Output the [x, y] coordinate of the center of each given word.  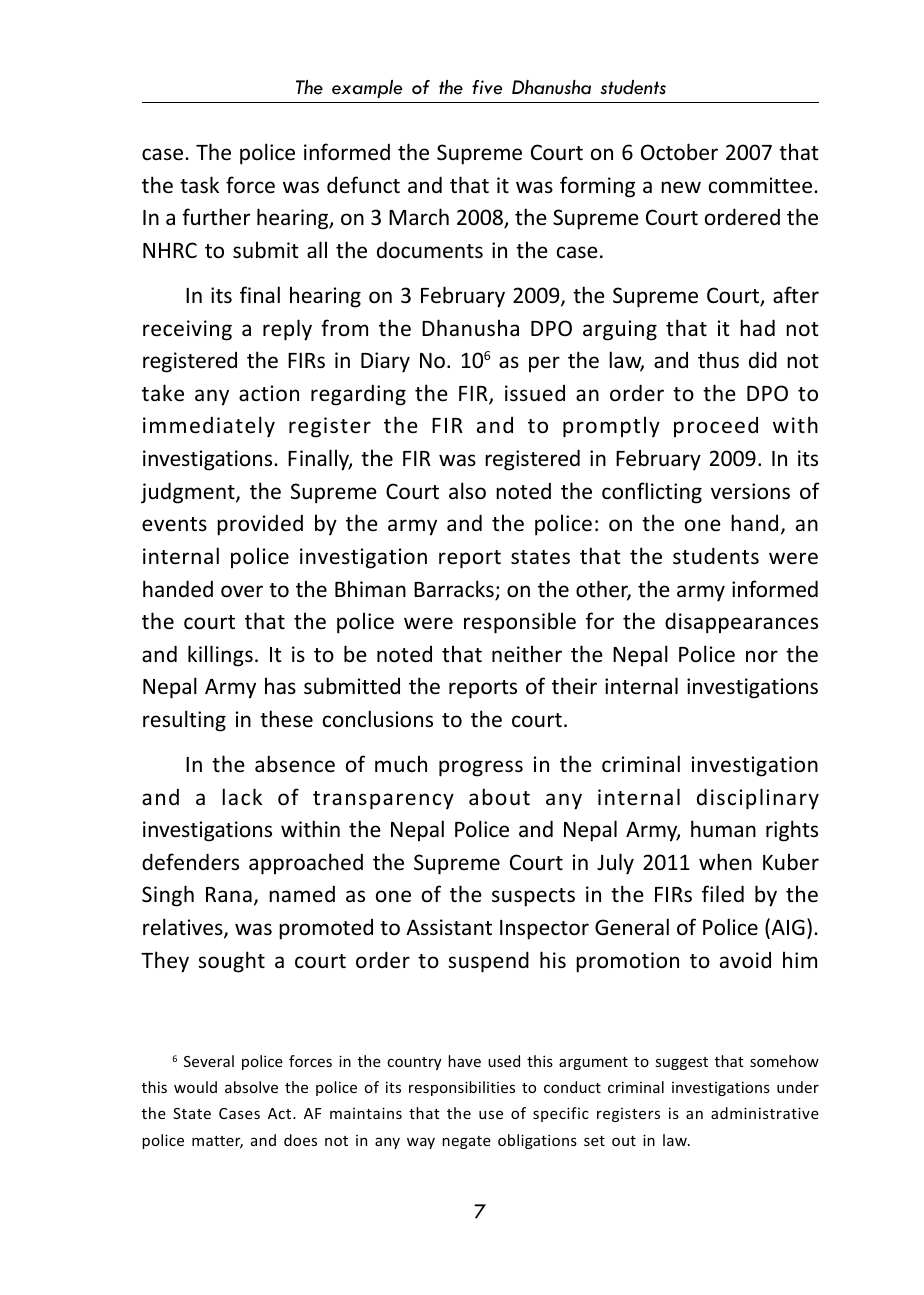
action [269, 393]
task [199, 185]
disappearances [741, 623]
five [487, 87]
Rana [229, 894]
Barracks [455, 590]
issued [535, 393]
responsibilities [462, 1088]
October [679, 152]
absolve [251, 1087]
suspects [533, 897]
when [725, 862]
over [242, 591]
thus [718, 360]
